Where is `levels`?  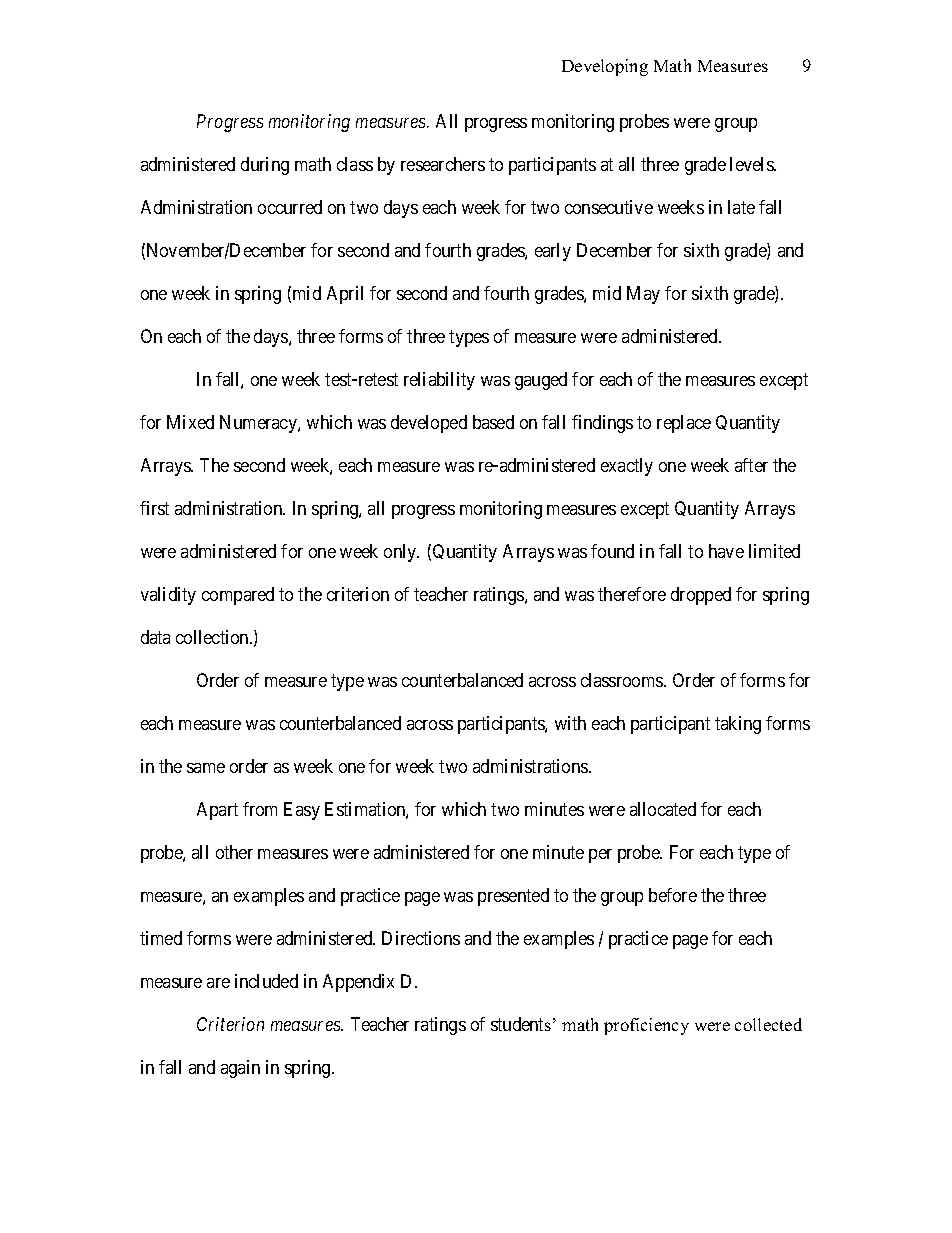 levels is located at coordinates (752, 164).
